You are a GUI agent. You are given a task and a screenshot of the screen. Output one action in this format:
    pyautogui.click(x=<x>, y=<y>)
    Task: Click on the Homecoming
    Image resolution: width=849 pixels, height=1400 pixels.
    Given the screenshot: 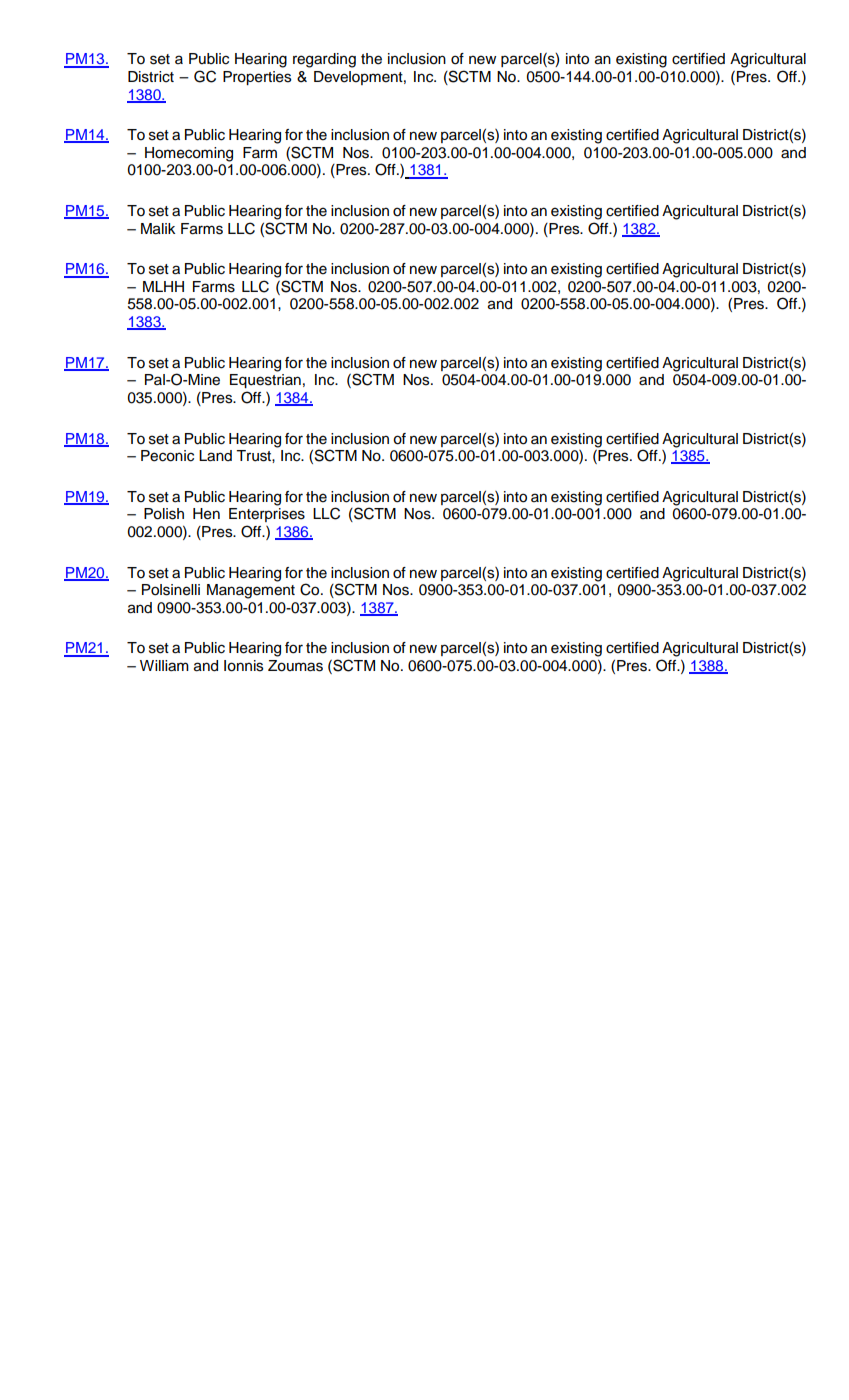 What is the action you would take?
    pyautogui.click(x=189, y=154)
